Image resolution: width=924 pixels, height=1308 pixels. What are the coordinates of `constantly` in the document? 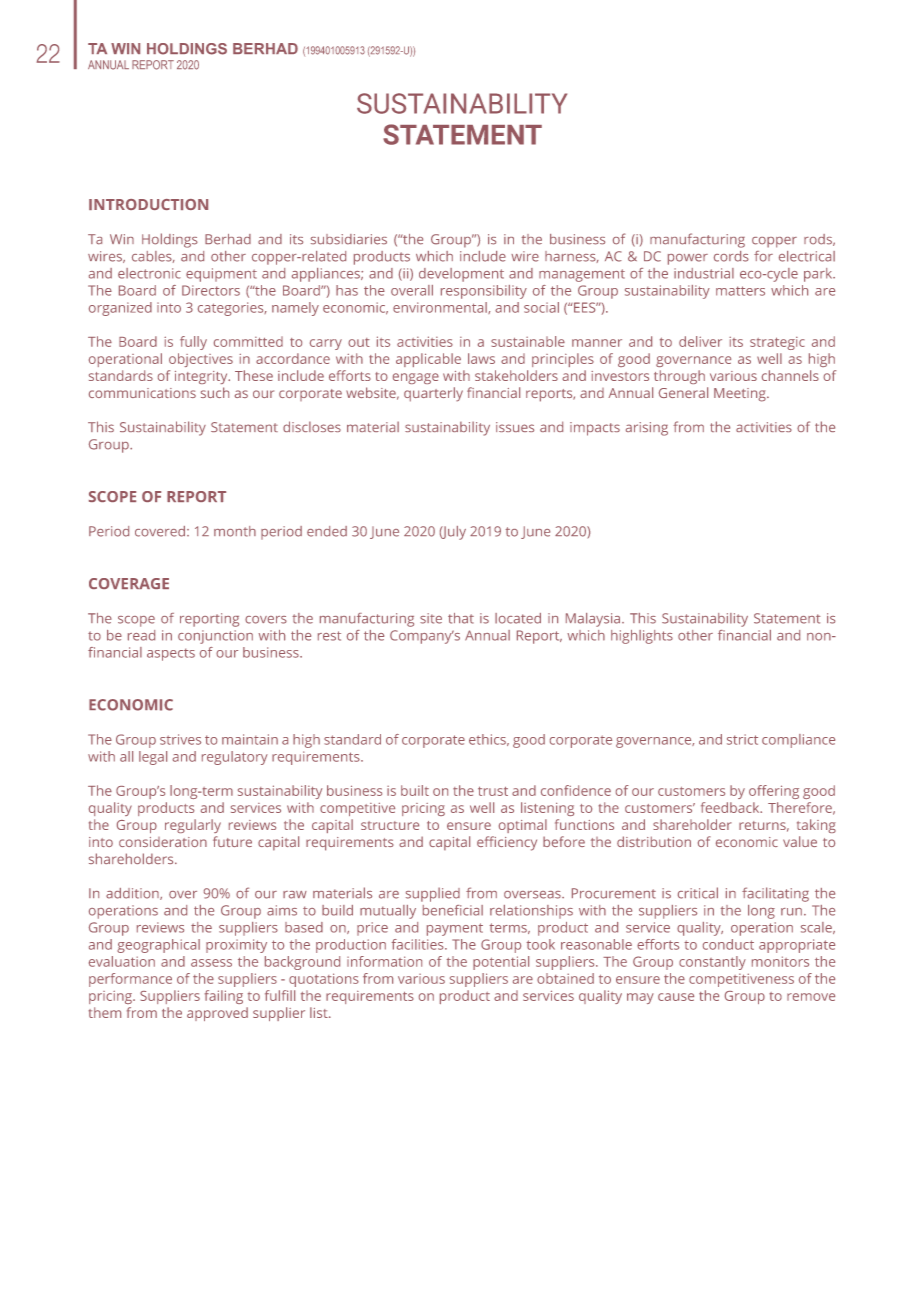 It's located at (712, 963).
